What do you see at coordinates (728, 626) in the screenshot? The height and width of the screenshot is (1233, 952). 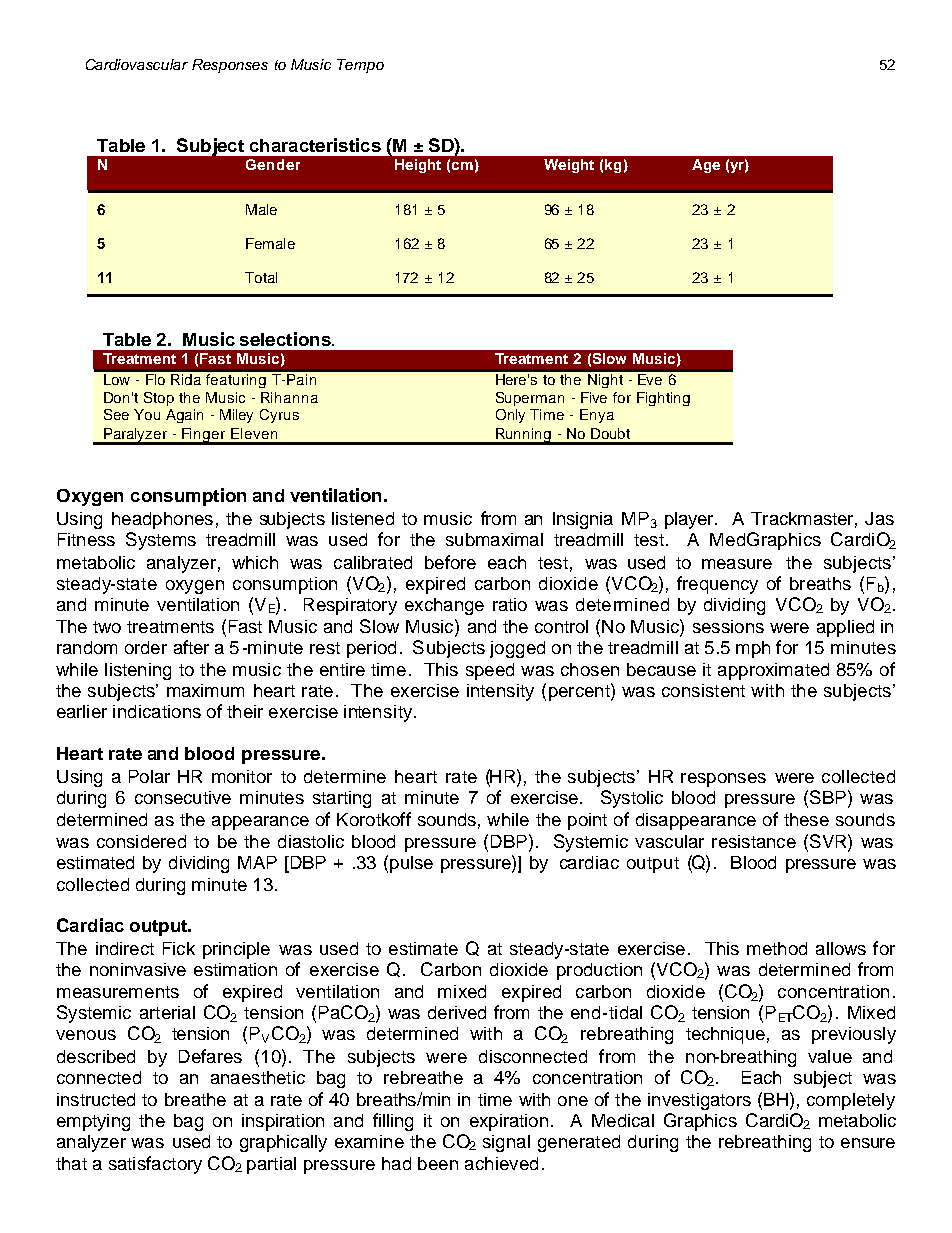 I see `sessions` at bounding box center [728, 626].
